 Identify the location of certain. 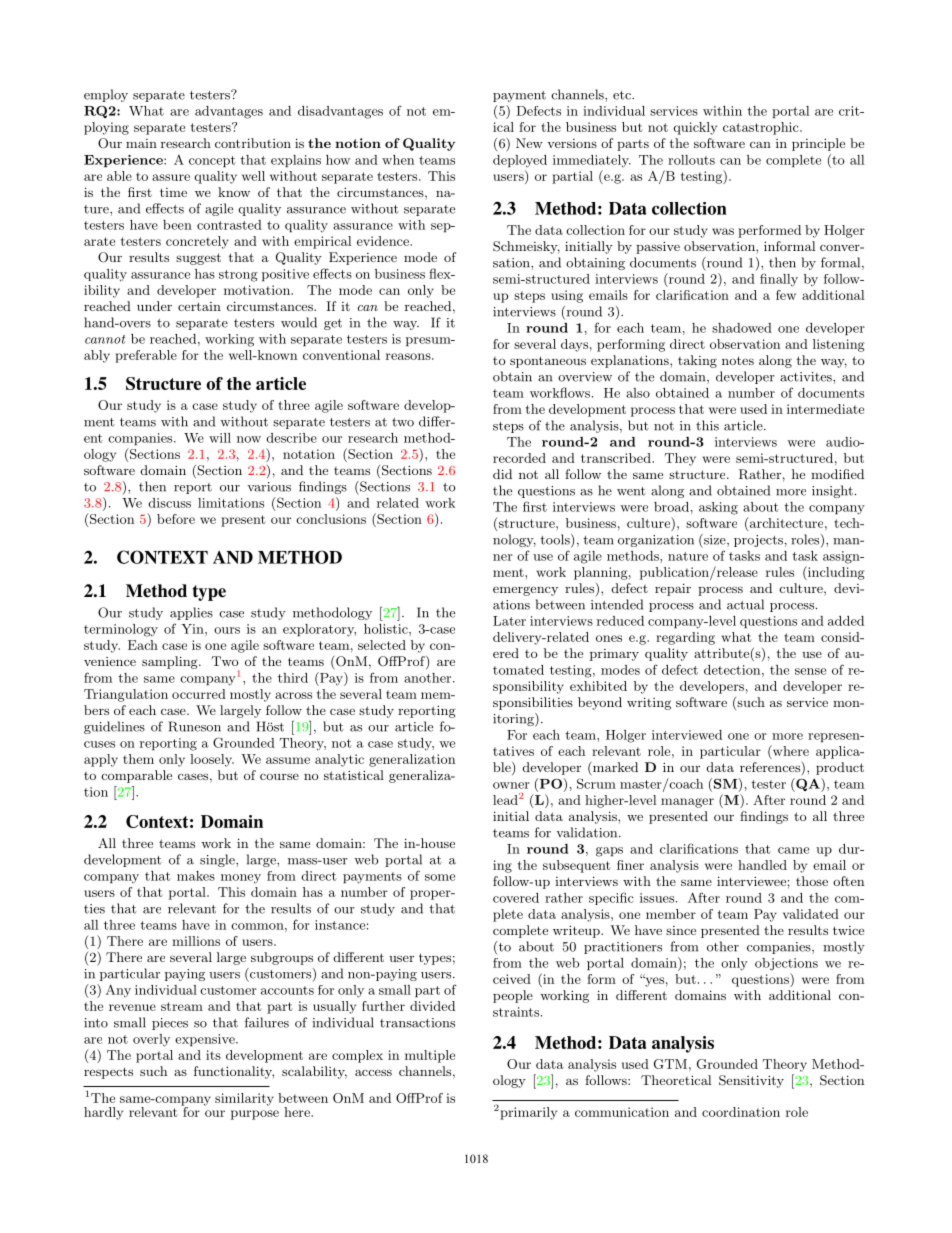
(199, 306).
